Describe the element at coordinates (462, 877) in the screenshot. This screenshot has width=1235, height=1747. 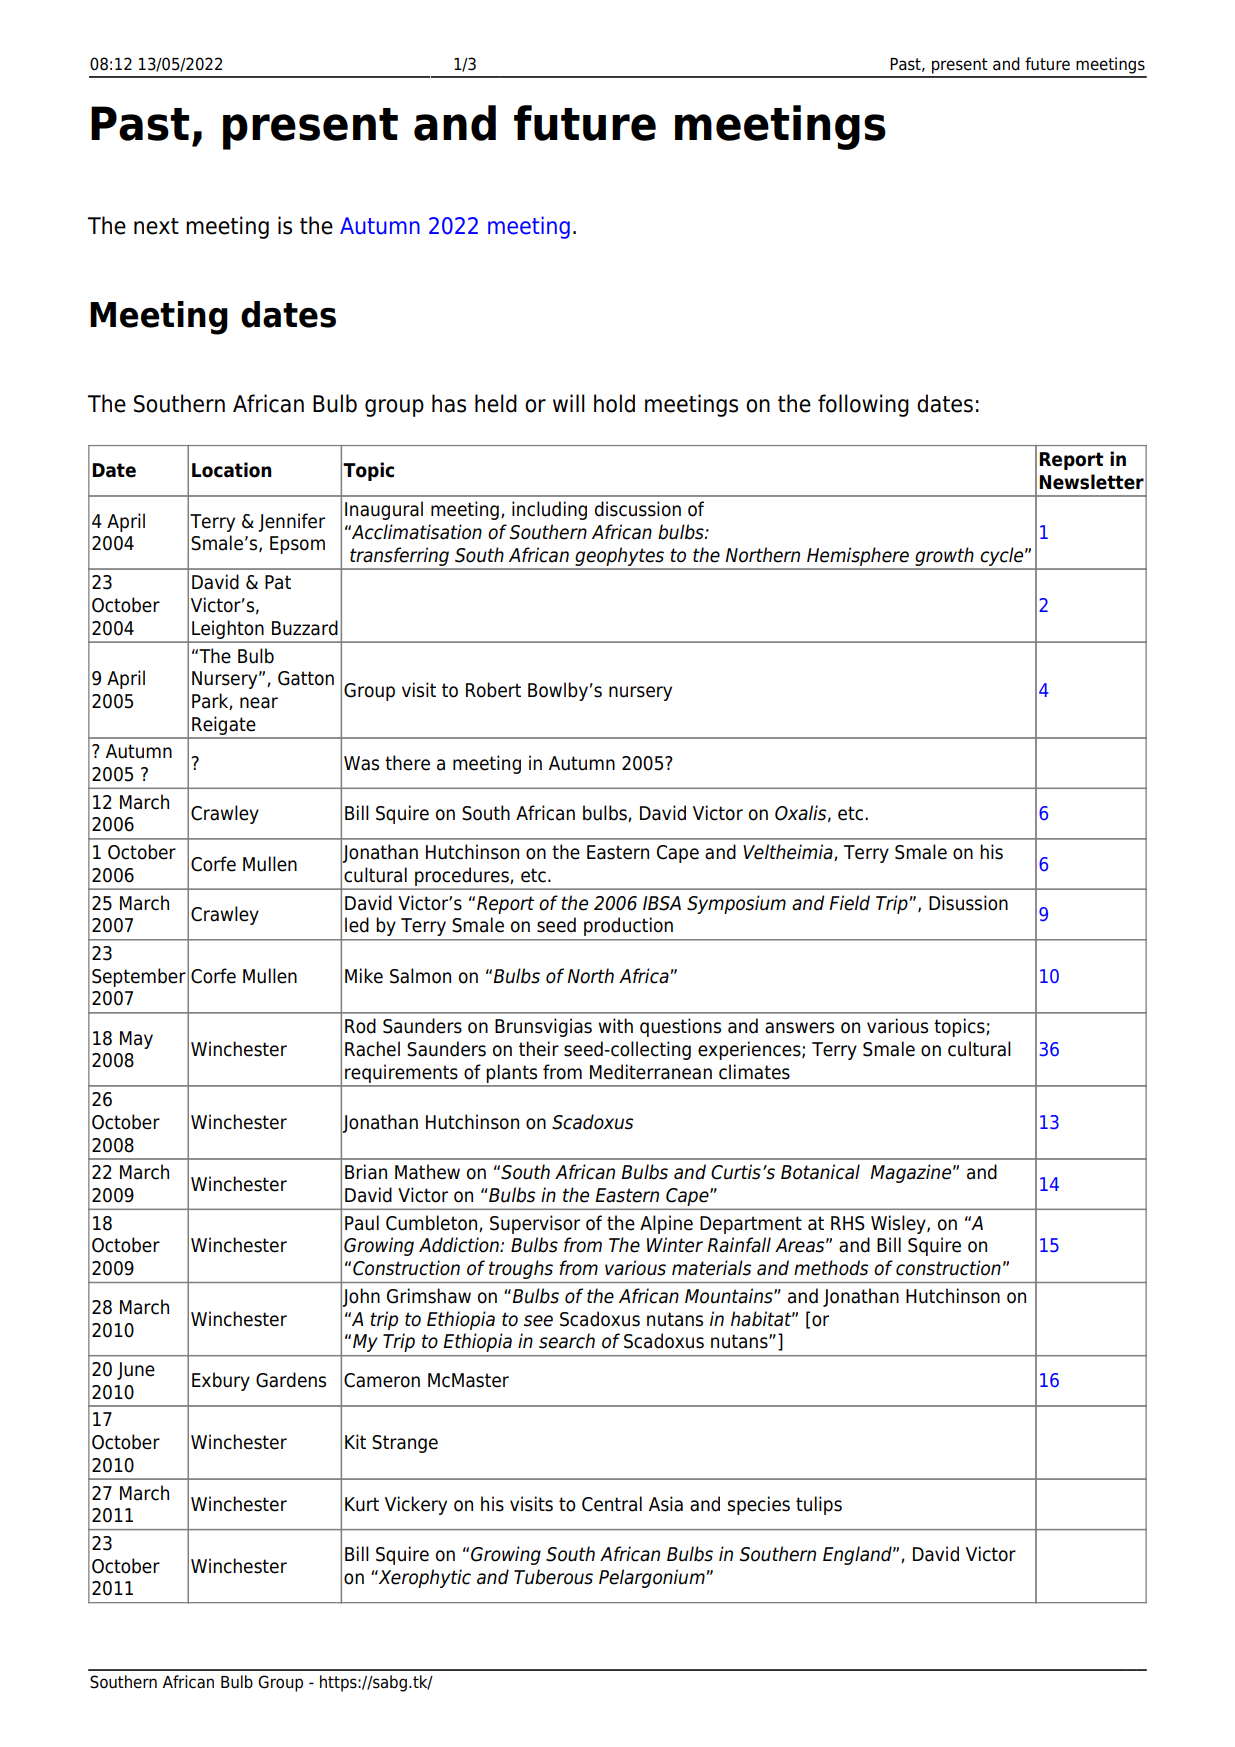
I see `procedures` at that location.
